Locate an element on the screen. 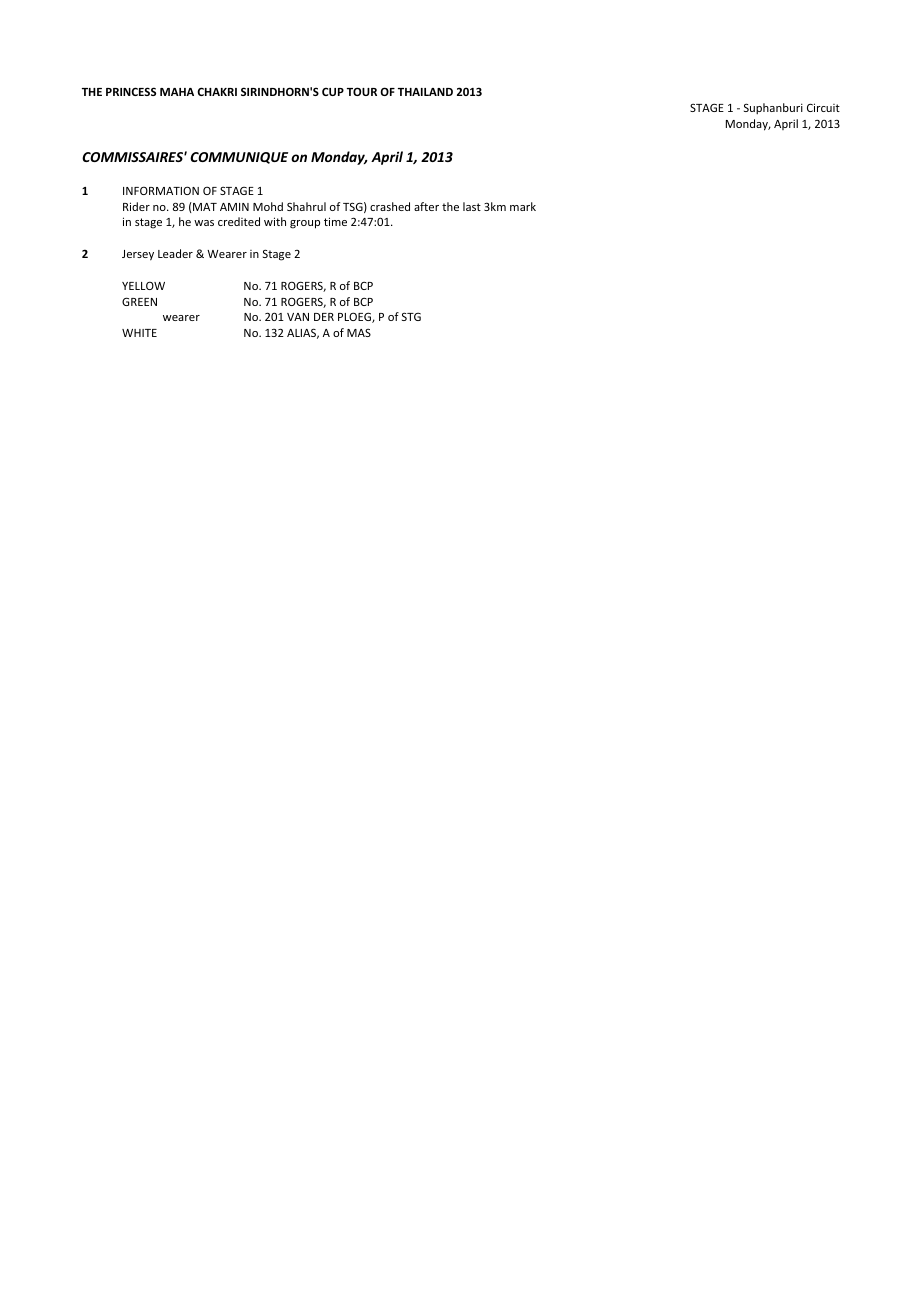 The image size is (924, 1308). STG is located at coordinates (411, 316).
